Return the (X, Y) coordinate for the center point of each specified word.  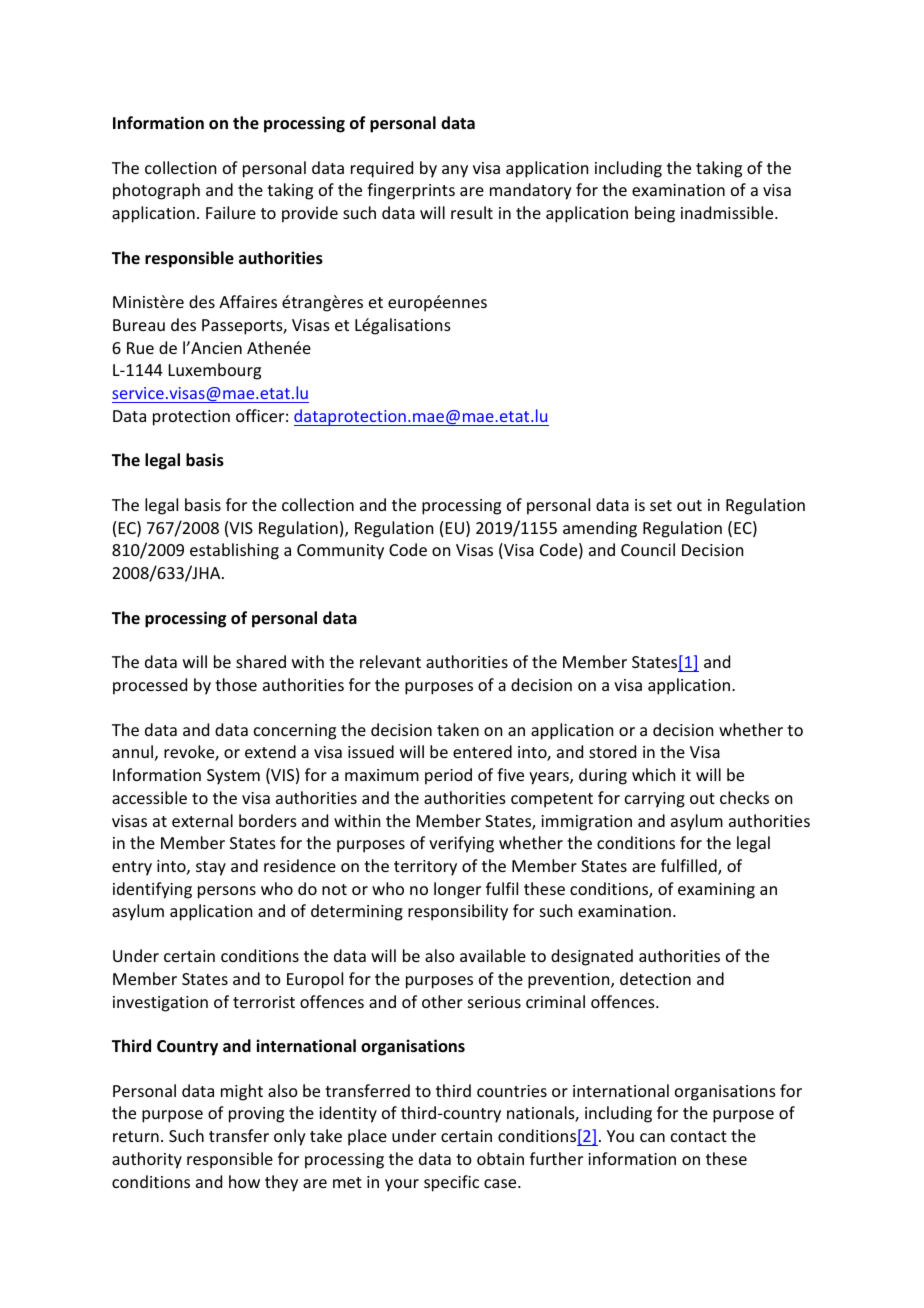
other (442, 1001)
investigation (160, 1004)
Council (648, 549)
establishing (234, 551)
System (233, 777)
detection (655, 978)
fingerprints (411, 191)
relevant (390, 661)
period (448, 776)
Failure (231, 212)
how (244, 1181)
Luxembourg (215, 371)
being (655, 214)
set (661, 505)
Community (340, 552)
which (653, 774)
